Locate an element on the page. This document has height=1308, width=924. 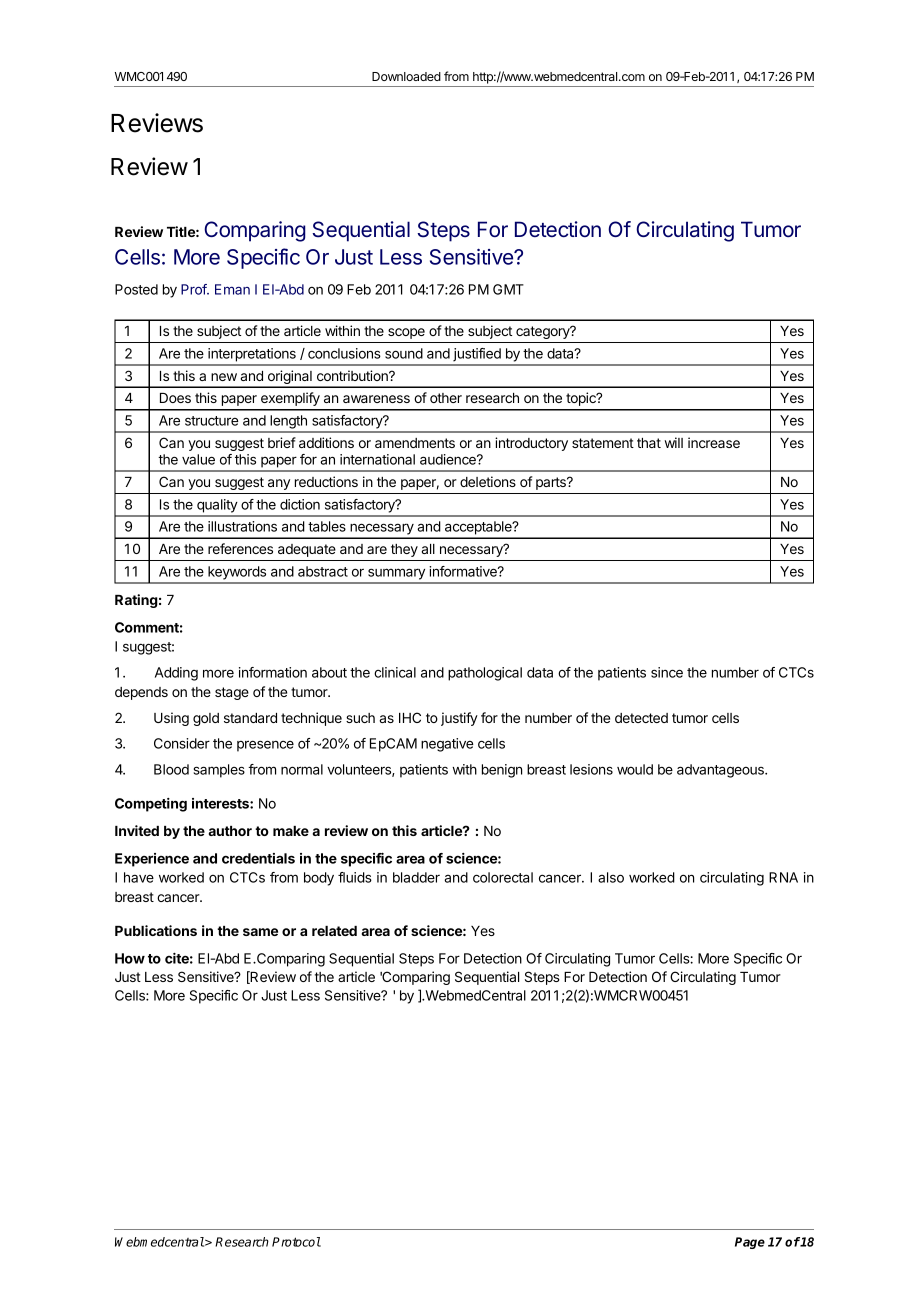
bladder is located at coordinates (416, 877).
